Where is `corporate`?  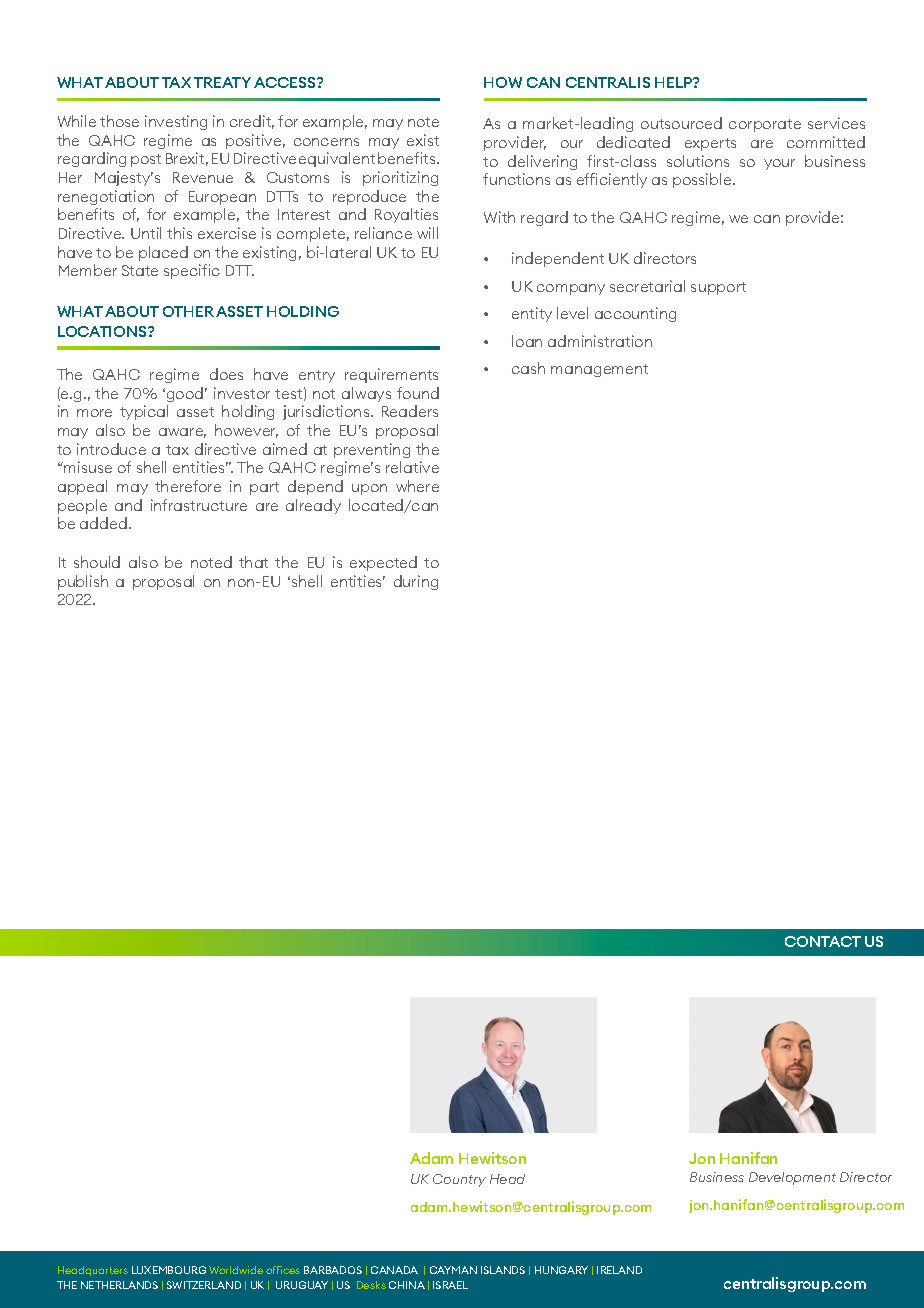
corporate is located at coordinates (765, 125).
